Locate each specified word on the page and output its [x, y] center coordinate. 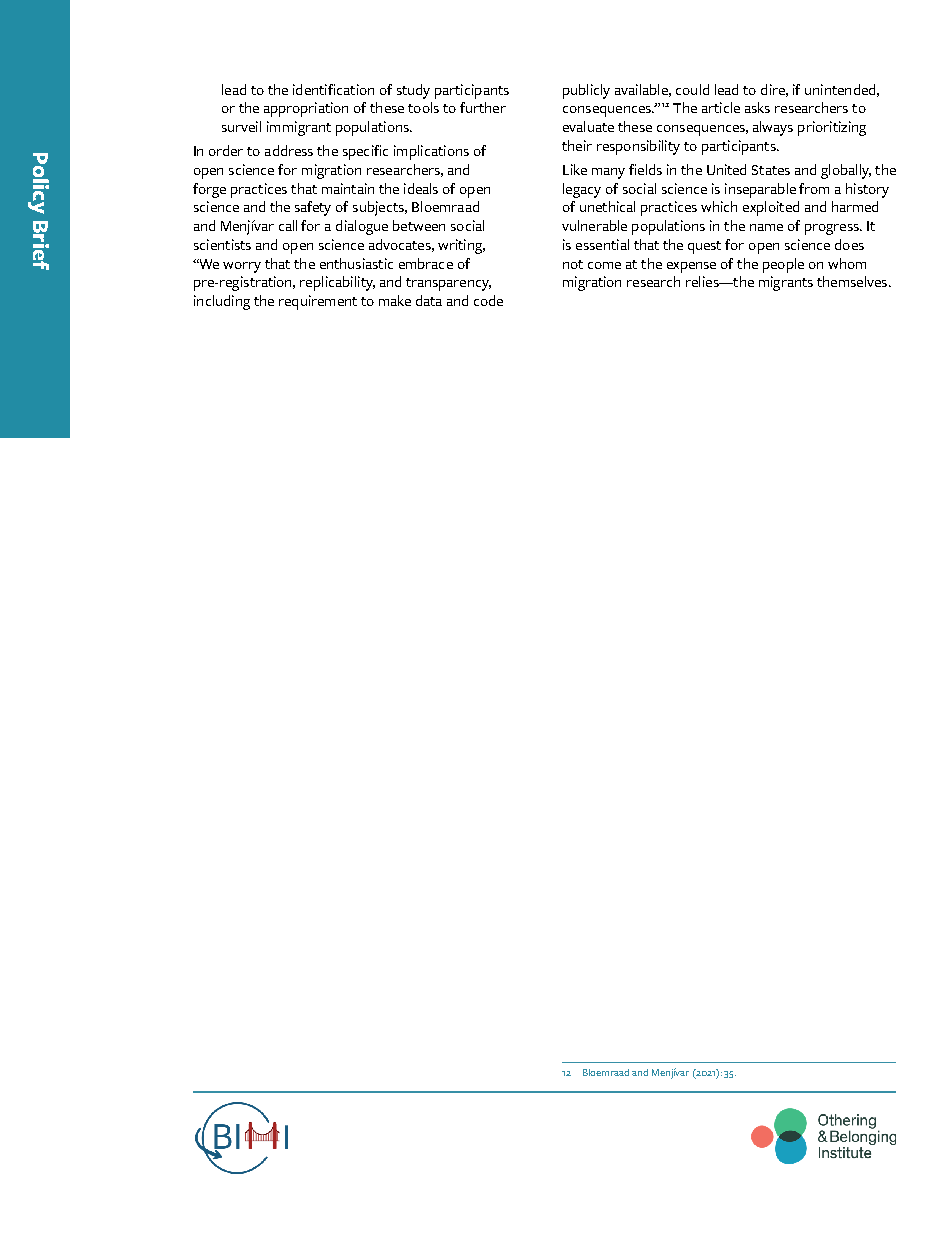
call [288, 225]
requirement [318, 302]
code [488, 300]
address [289, 150]
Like [575, 169]
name [766, 227]
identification [333, 89]
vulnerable [594, 225]
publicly [586, 91]
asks [757, 107]
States [771, 170]
